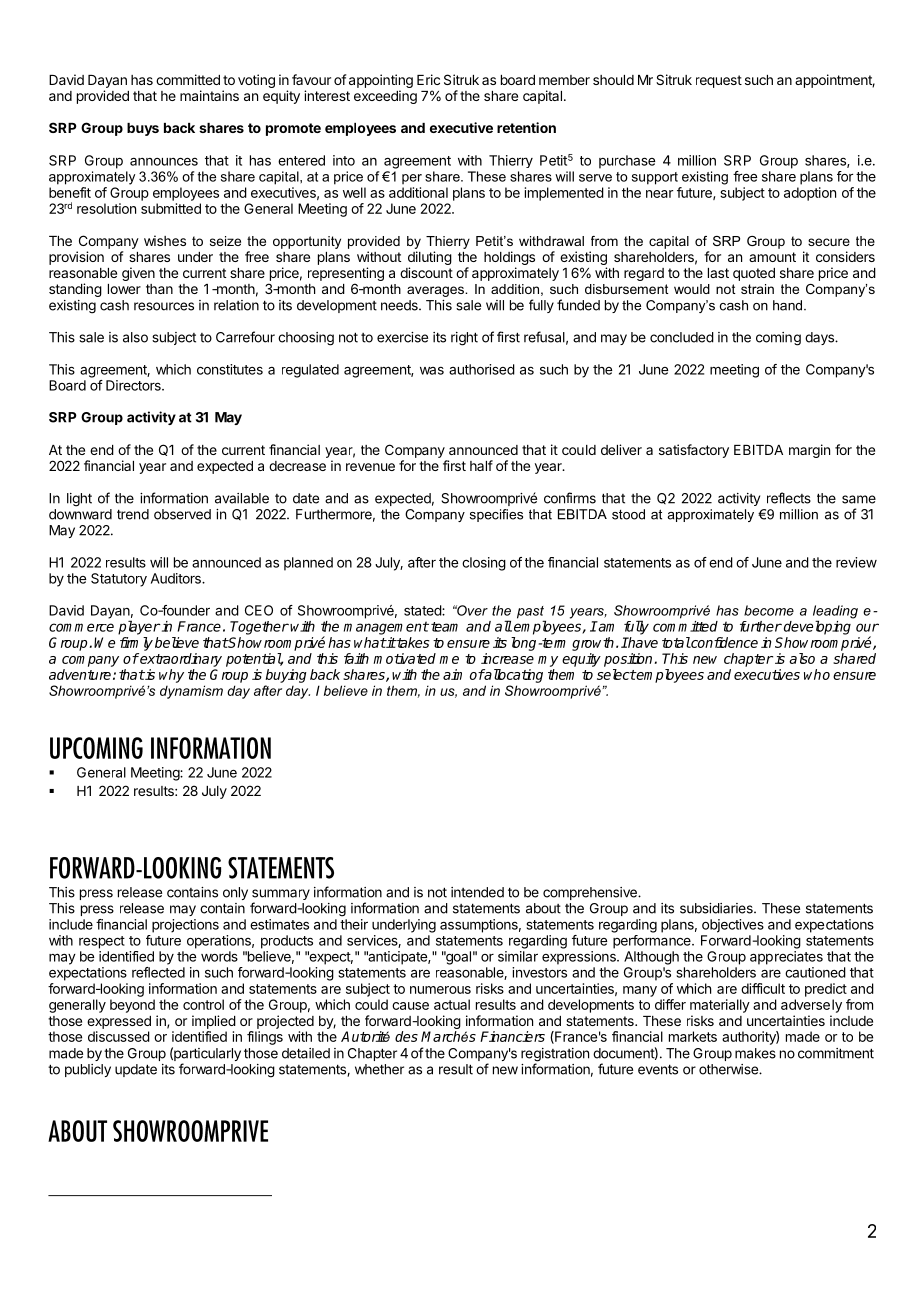 Image resolution: width=924 pixels, height=1308 pixels. Describe the element at coordinates (809, 451) in the screenshot. I see `margin` at that location.
